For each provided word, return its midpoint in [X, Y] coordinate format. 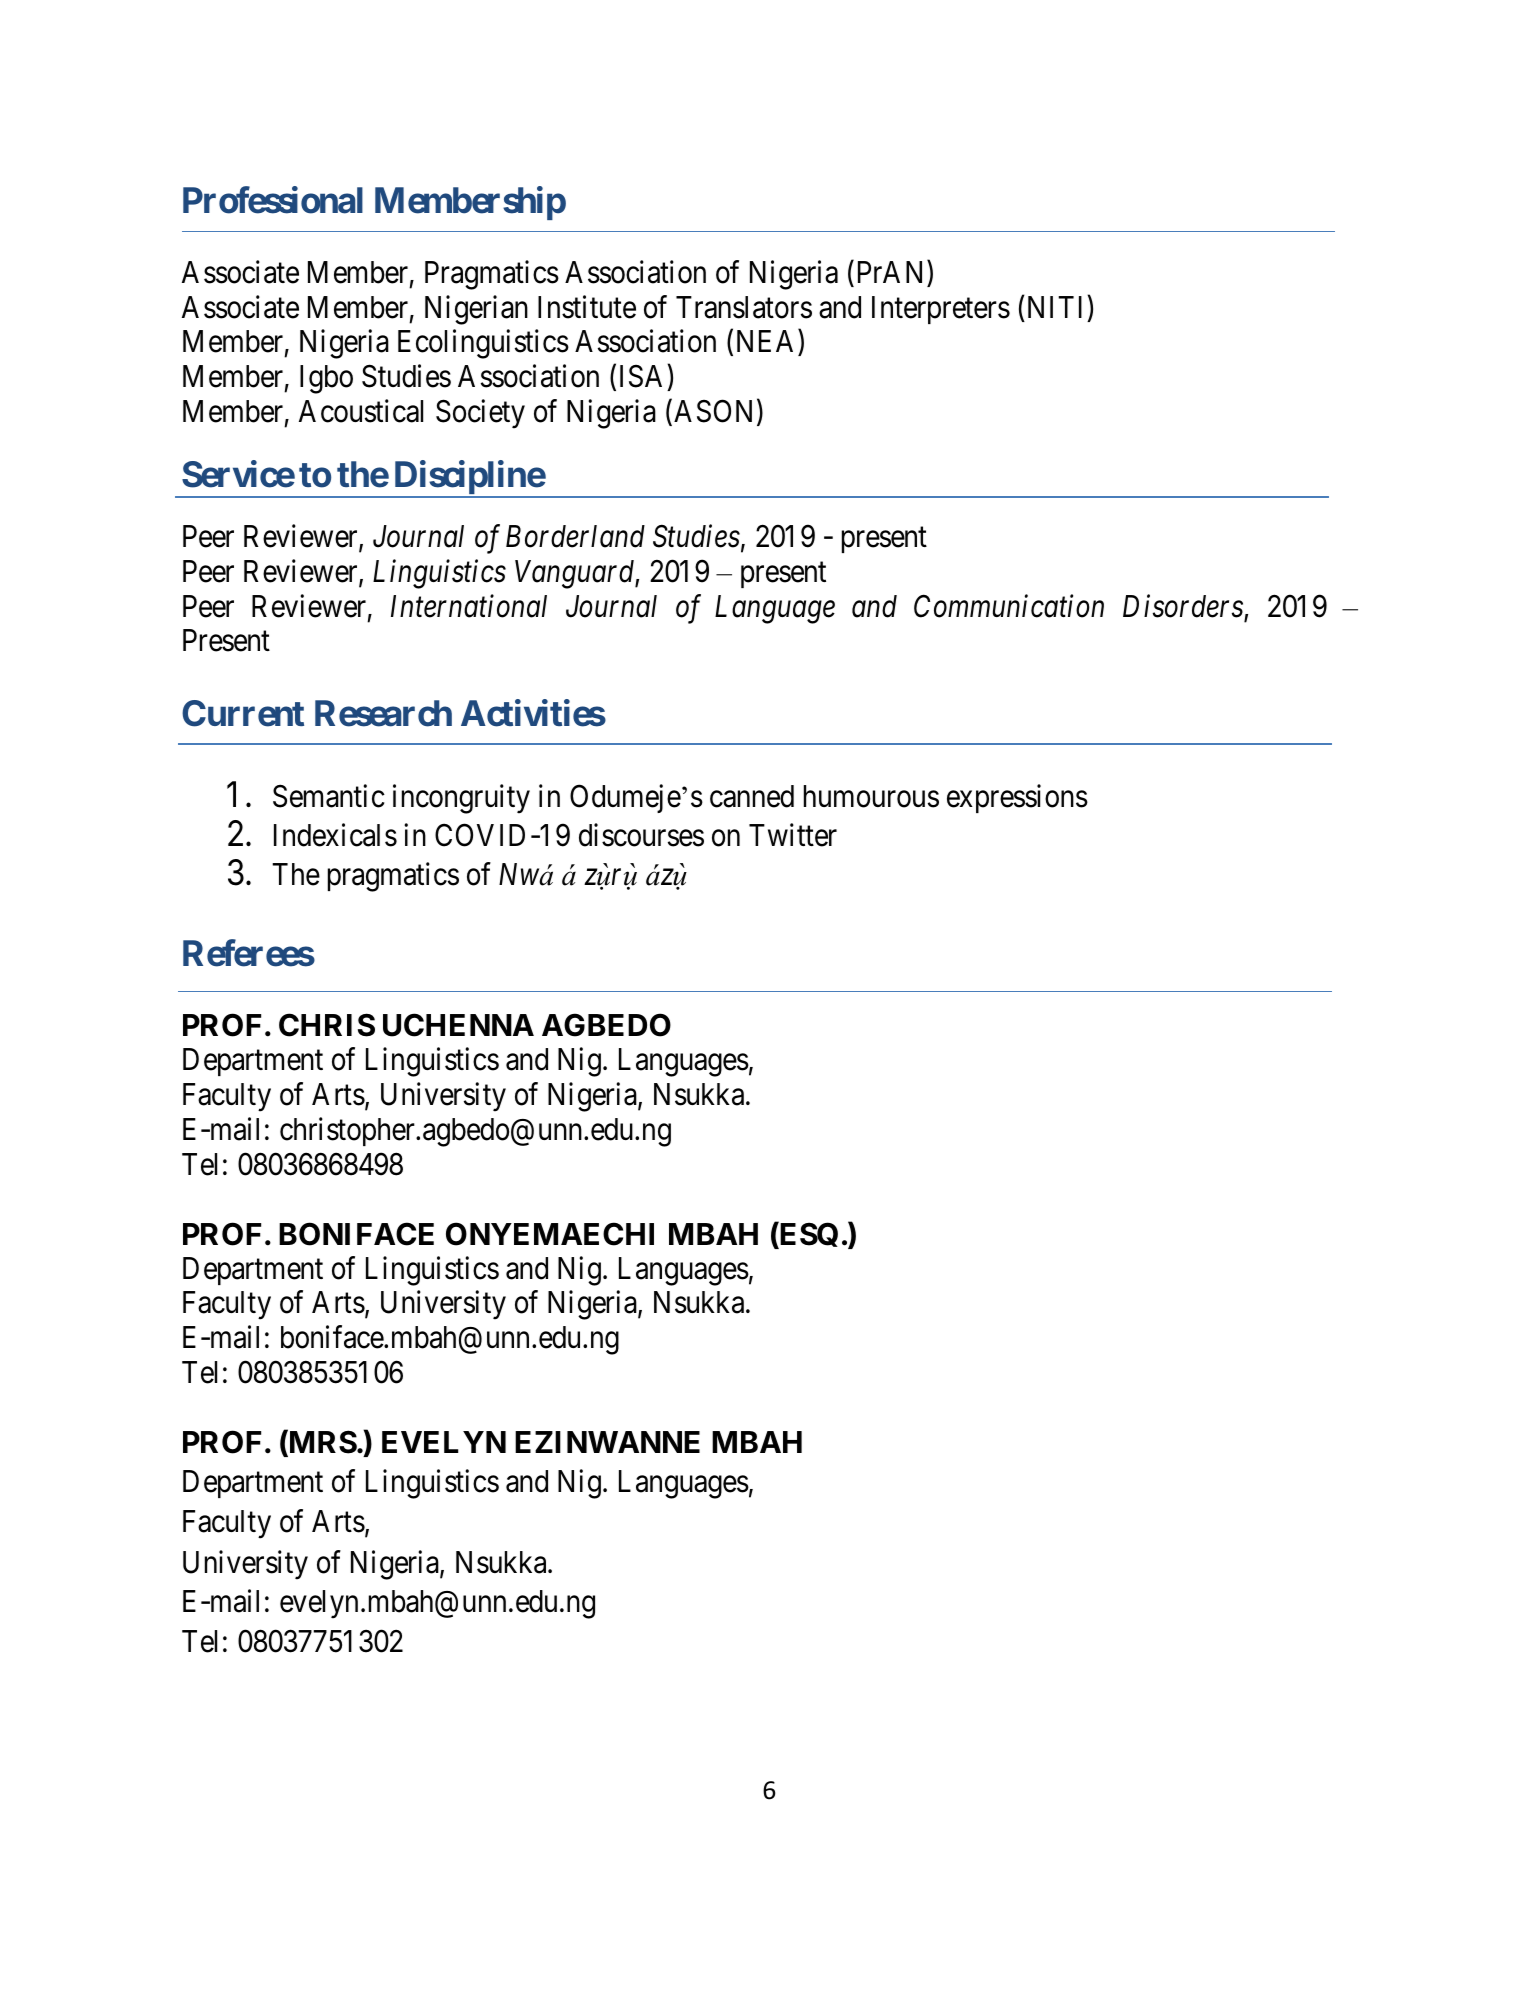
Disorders [1184, 607]
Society [480, 414]
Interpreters [941, 310]
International [469, 606]
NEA [768, 343]
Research [383, 714]
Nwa [526, 874]
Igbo [326, 379]
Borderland [575, 536]
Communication [1009, 606]
